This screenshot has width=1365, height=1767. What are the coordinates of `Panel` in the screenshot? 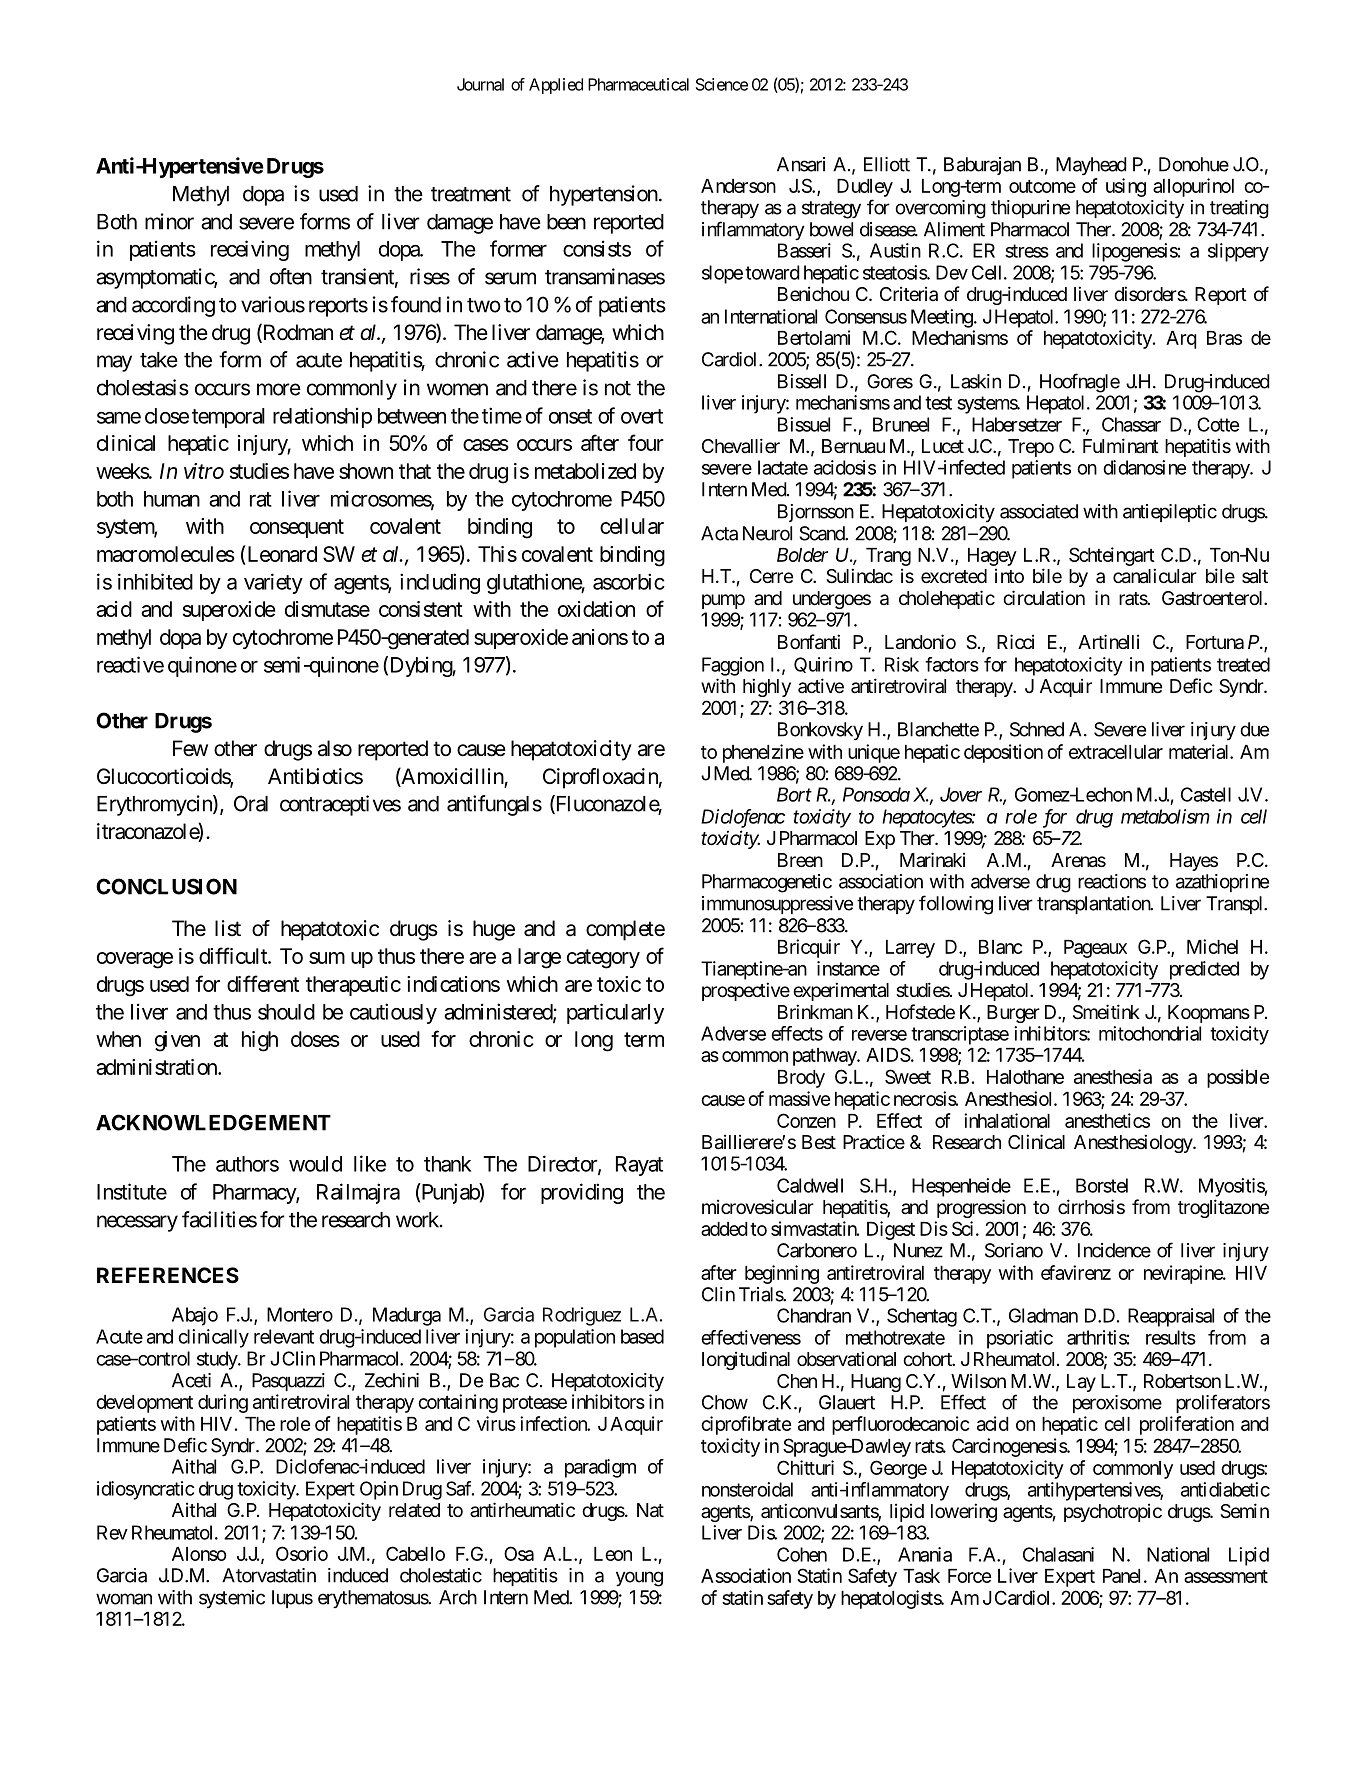 It's located at (1121, 1576).
